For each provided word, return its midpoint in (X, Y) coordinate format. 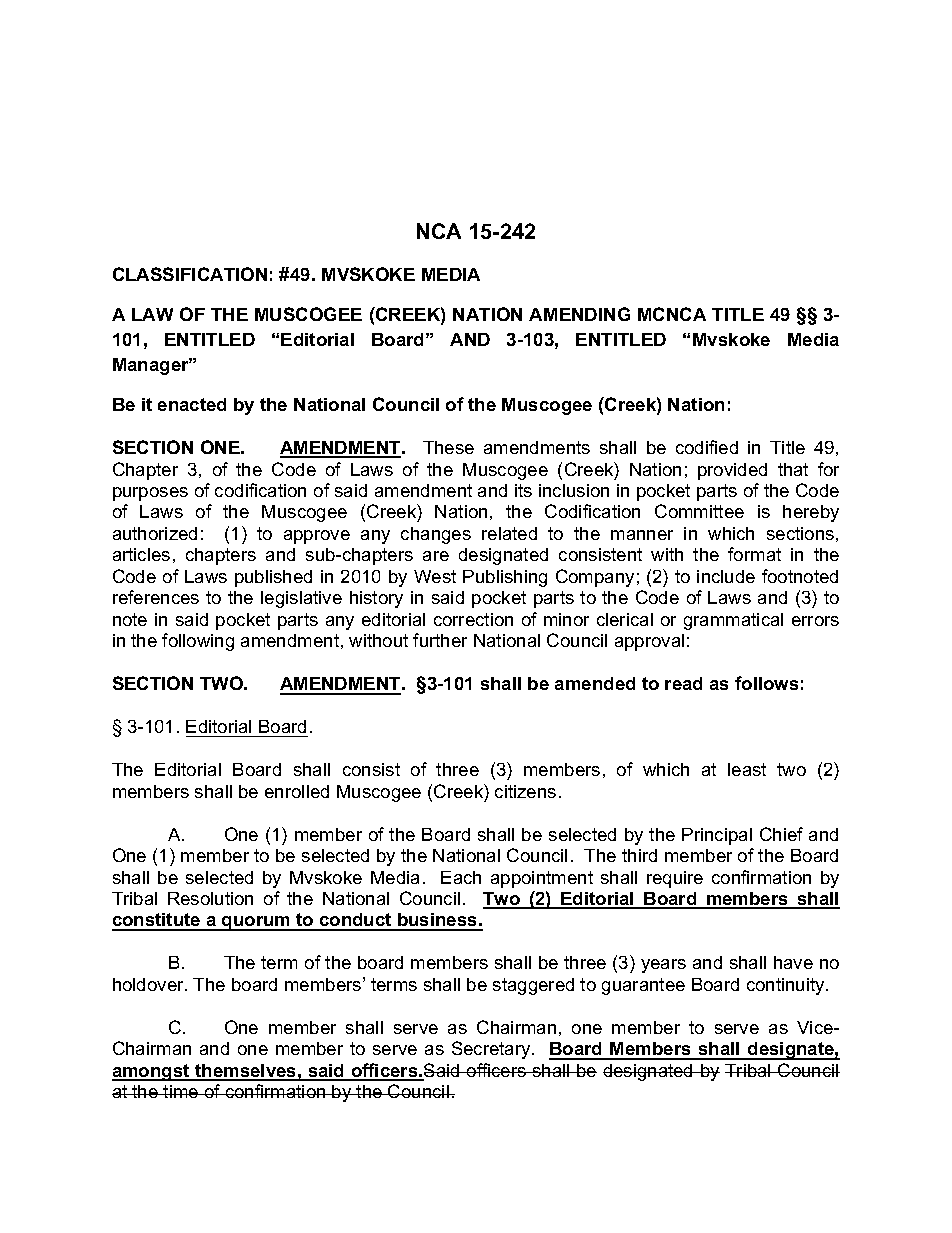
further (440, 640)
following (198, 642)
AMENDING (579, 314)
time (181, 1091)
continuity (787, 986)
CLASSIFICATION (190, 274)
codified (707, 447)
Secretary (492, 1050)
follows (766, 683)
